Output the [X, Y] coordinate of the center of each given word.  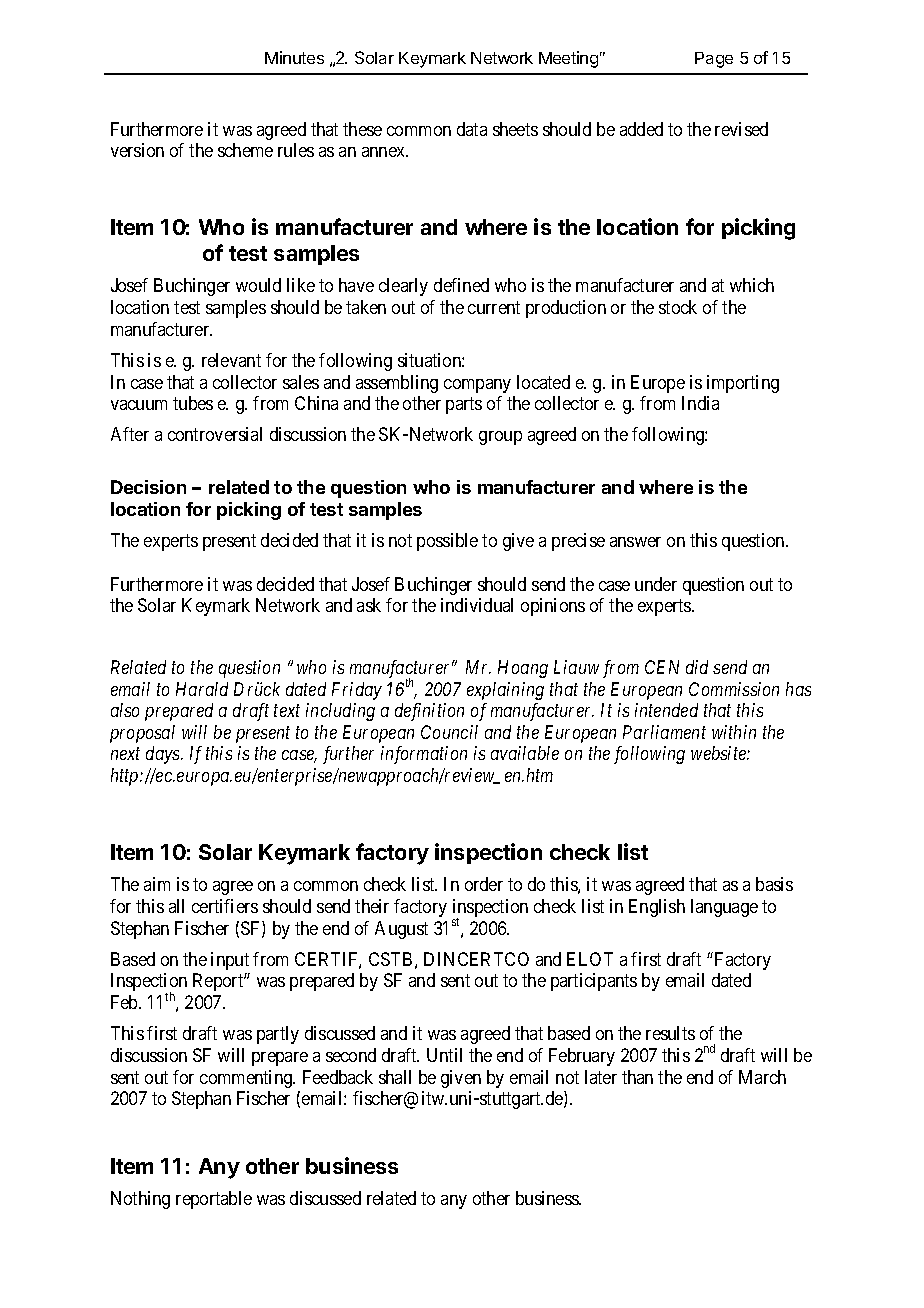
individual [477, 605]
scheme [245, 150]
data [472, 129]
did [697, 667]
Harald [202, 689]
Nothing [140, 1200]
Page [714, 60]
